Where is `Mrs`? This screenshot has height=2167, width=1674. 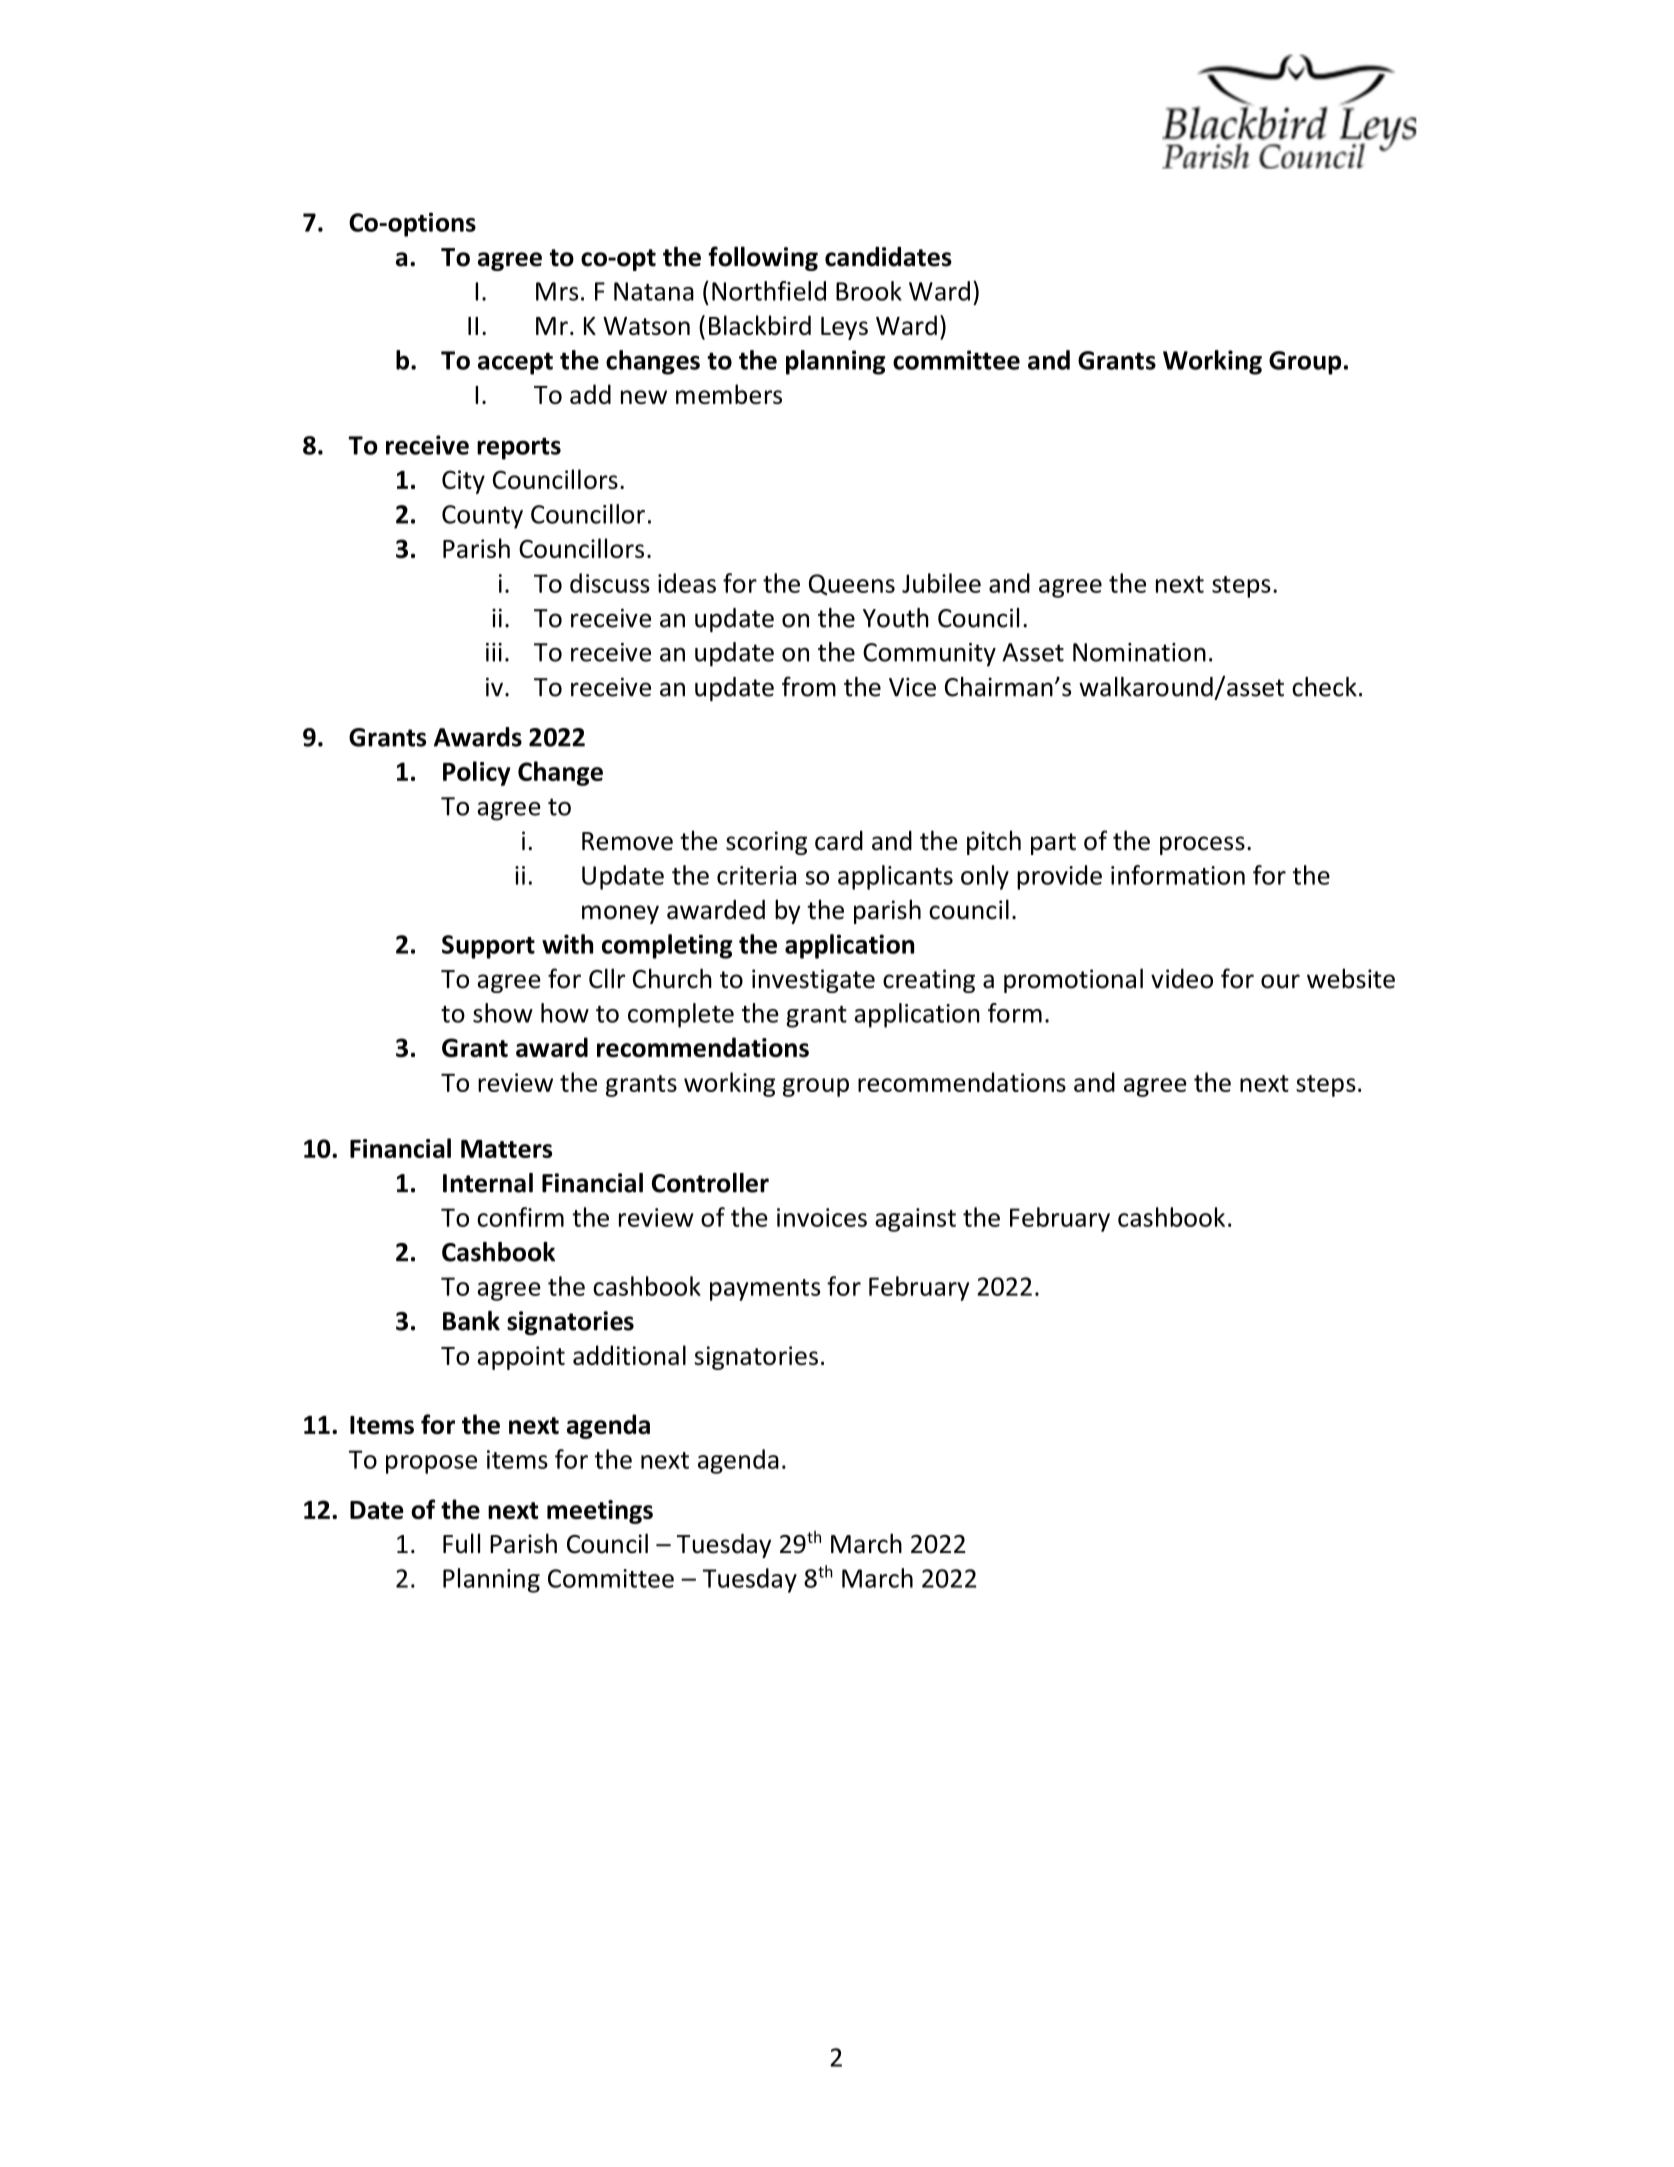
Mrs is located at coordinates (557, 291).
